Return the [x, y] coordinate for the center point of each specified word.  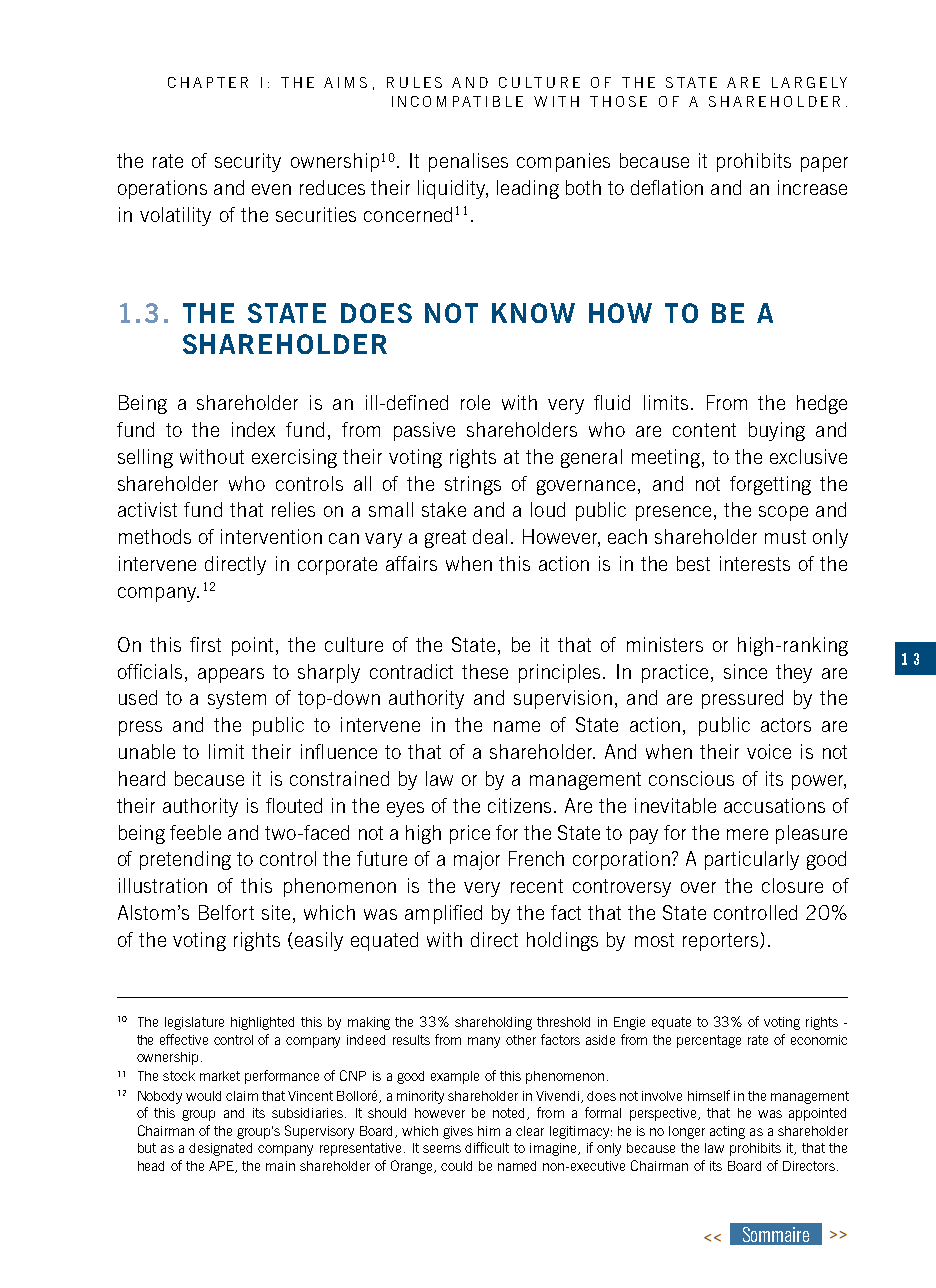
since [745, 671]
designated [220, 1149]
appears [231, 675]
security [248, 162]
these [485, 671]
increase [812, 187]
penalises [468, 162]
